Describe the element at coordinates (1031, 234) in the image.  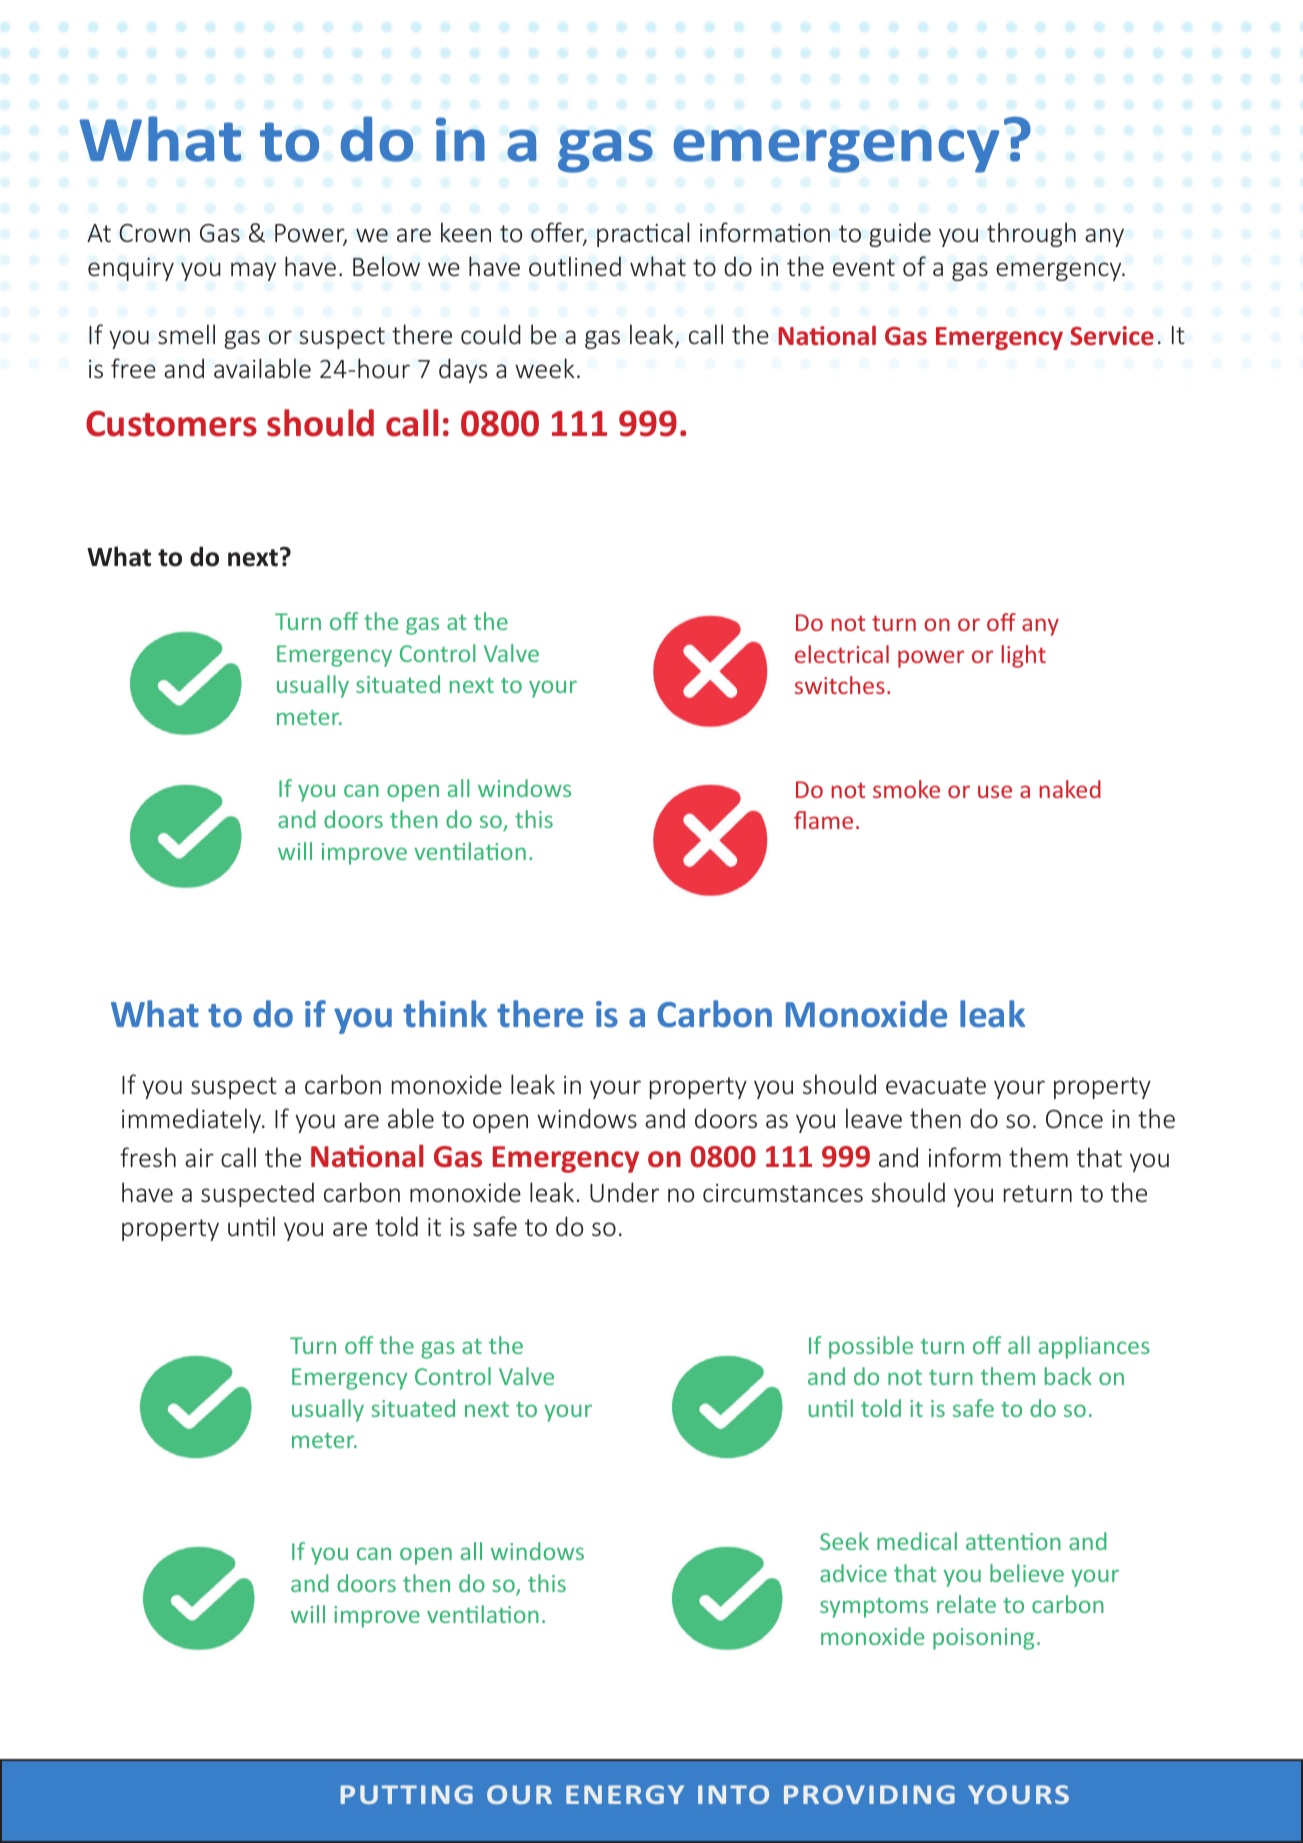
I see `through` at that location.
